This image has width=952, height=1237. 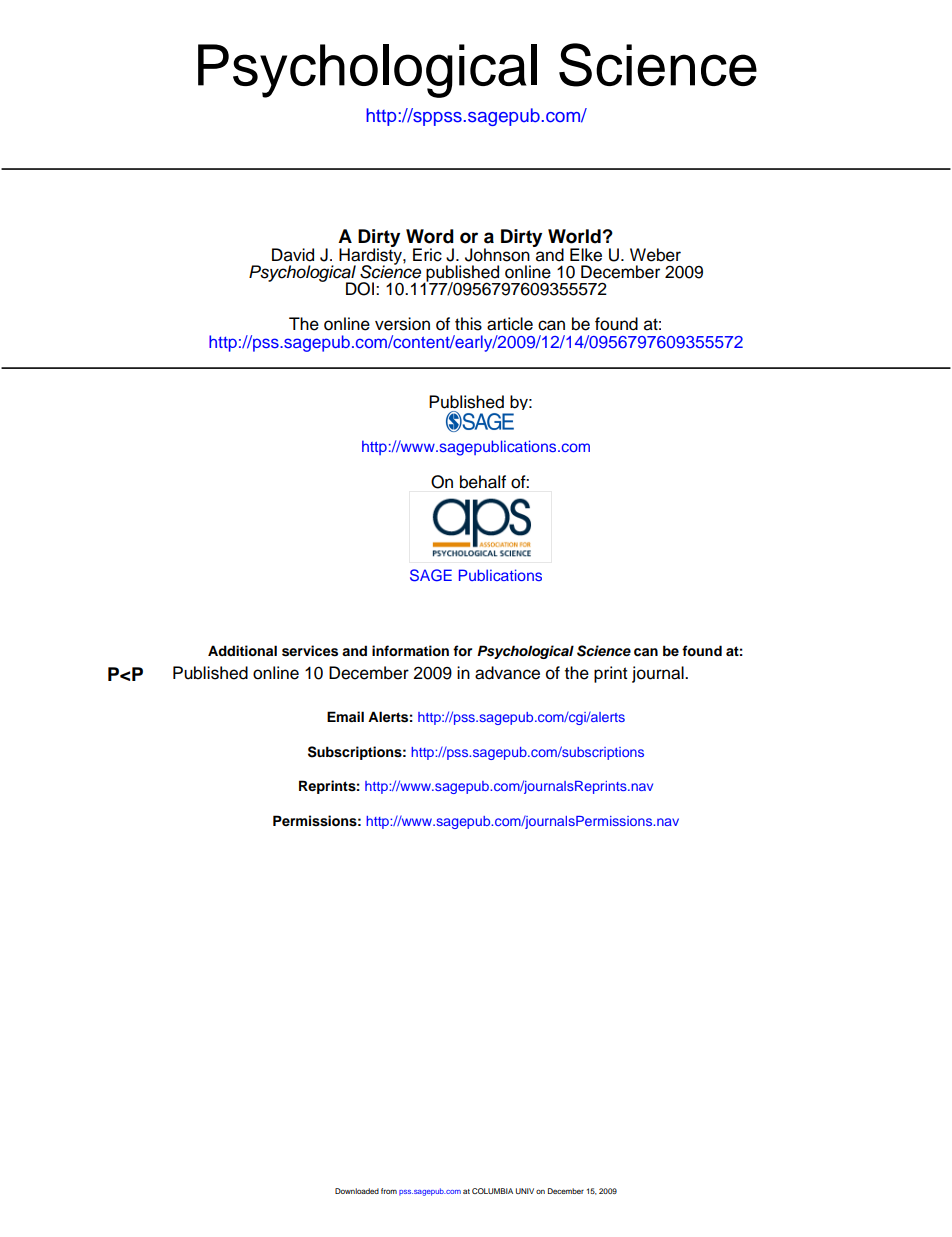 What do you see at coordinates (389, 1191) in the image?
I see `from` at bounding box center [389, 1191].
